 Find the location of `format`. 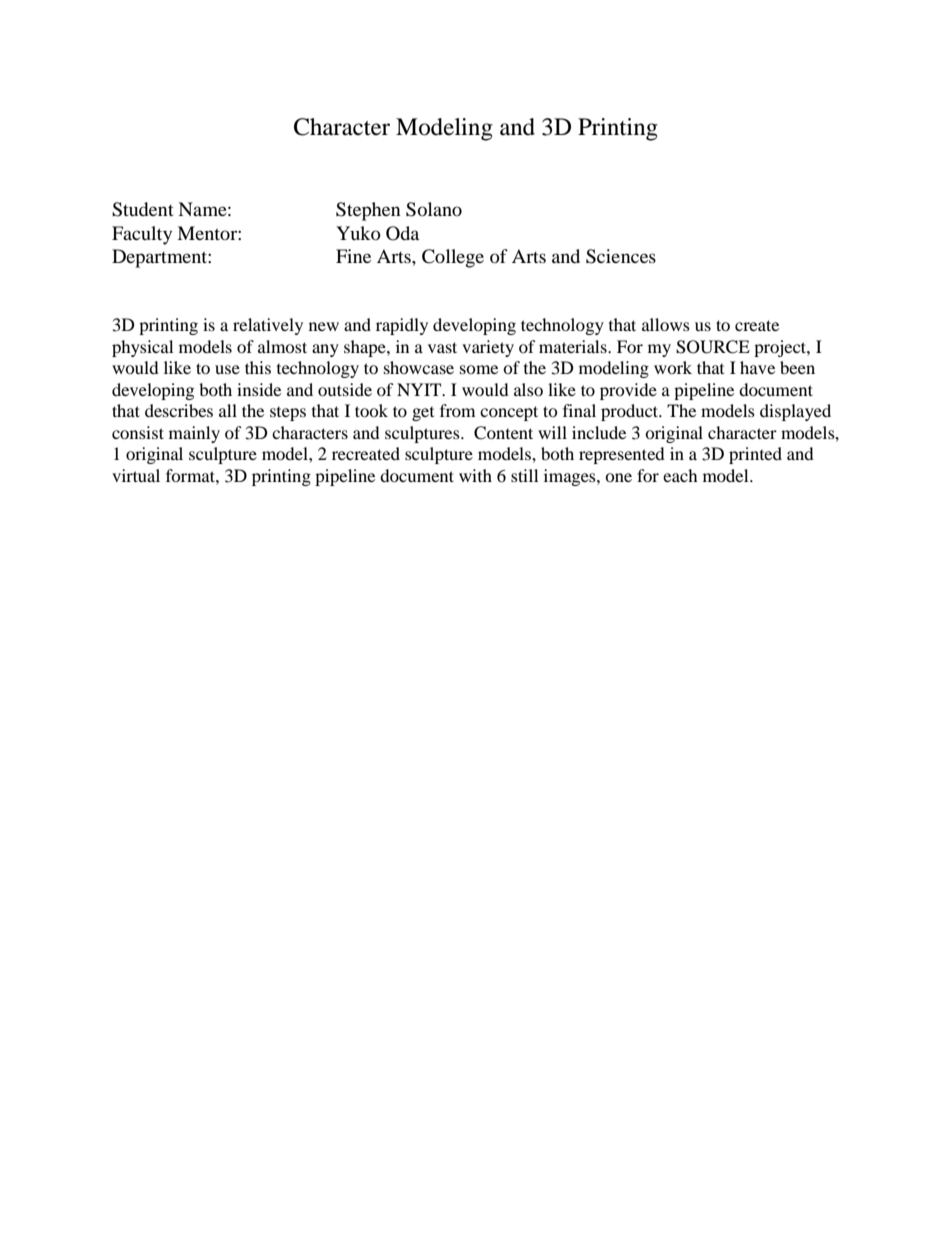

format is located at coordinates (191, 475).
